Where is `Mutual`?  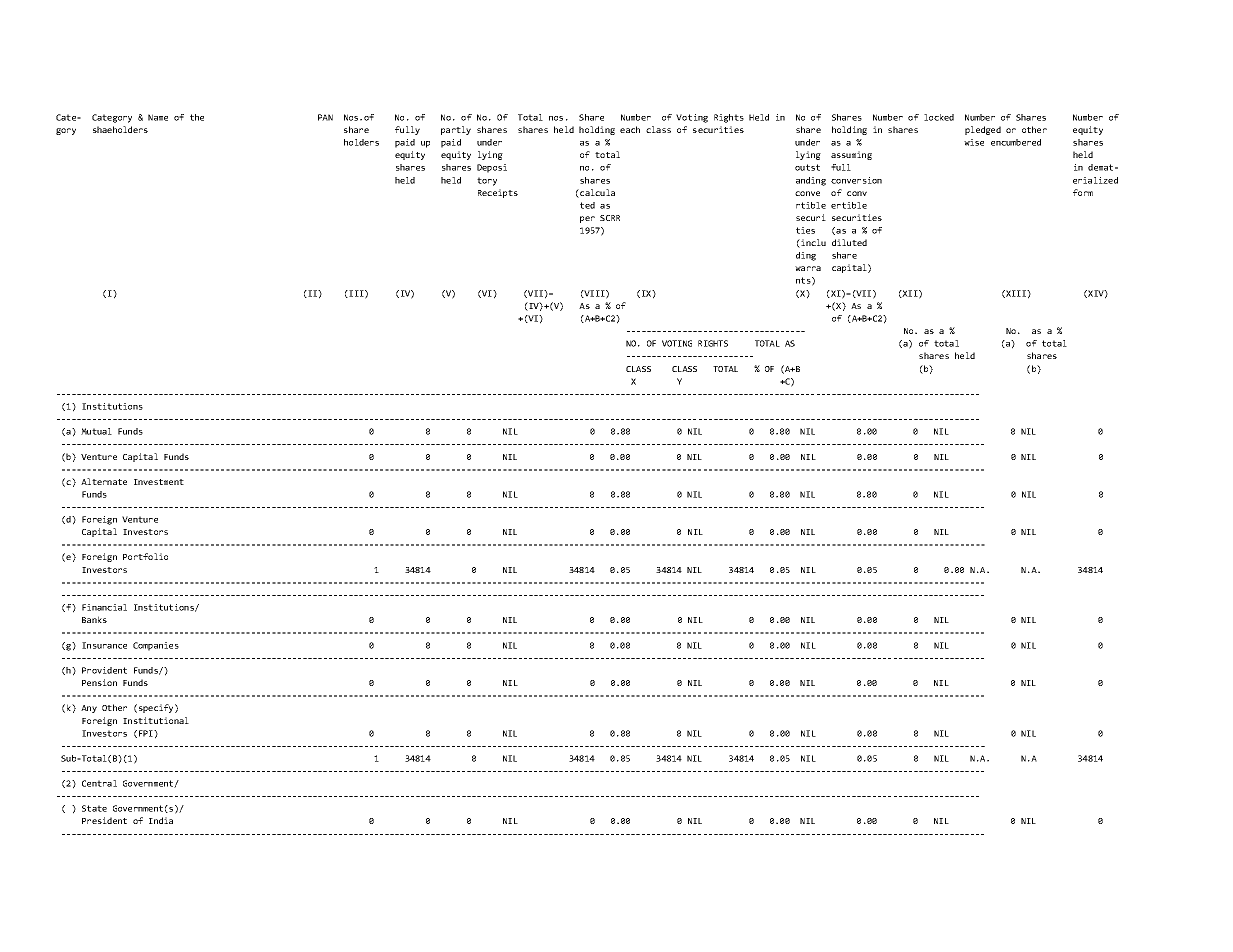 Mutual is located at coordinates (96, 431).
